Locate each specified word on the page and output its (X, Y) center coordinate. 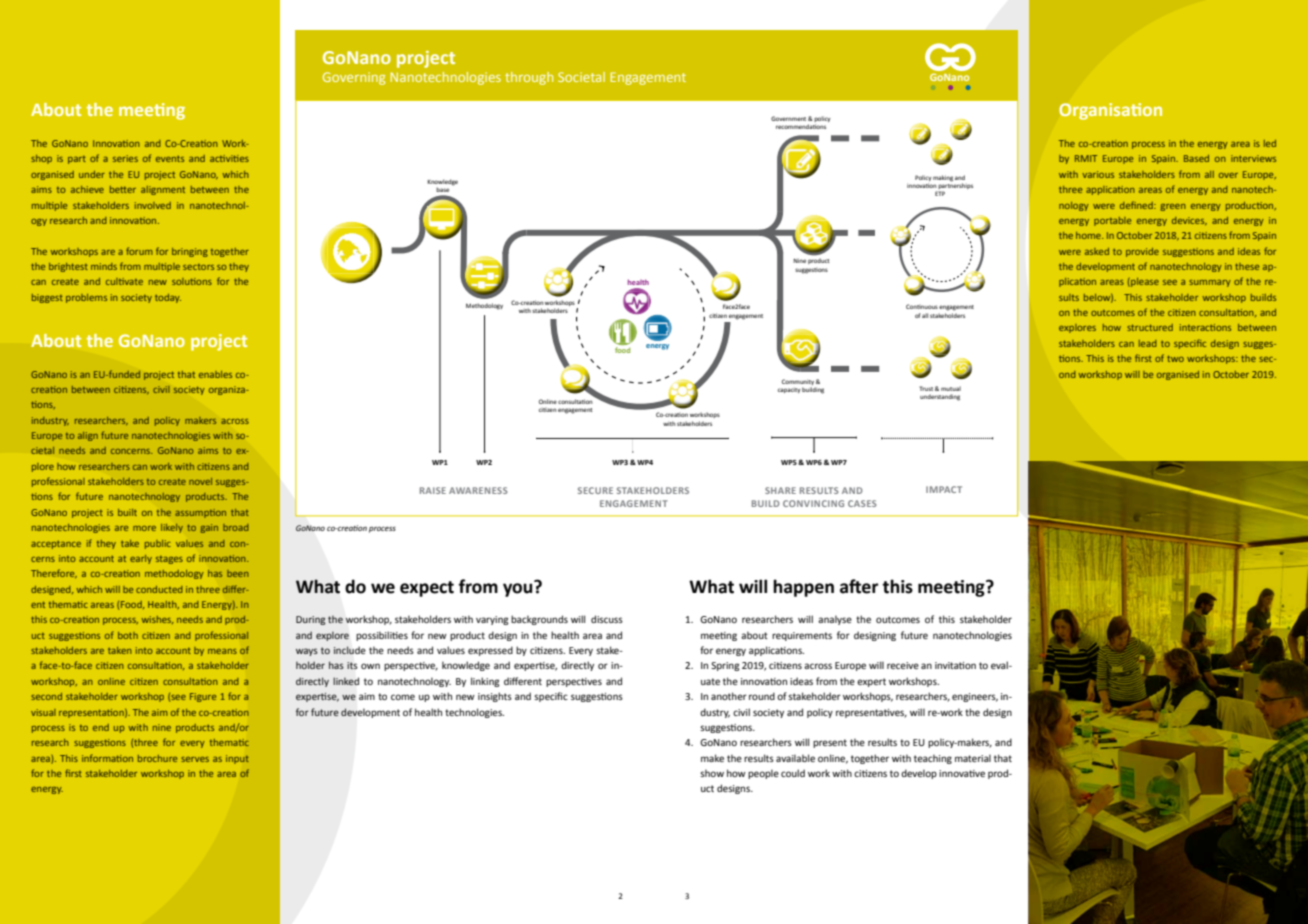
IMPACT (944, 489)
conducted (159, 589)
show (712, 773)
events (170, 159)
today (168, 298)
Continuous (922, 306)
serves (195, 759)
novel (200, 481)
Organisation (1110, 111)
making (943, 178)
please (1144, 282)
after (859, 586)
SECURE (595, 490)
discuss (607, 619)
